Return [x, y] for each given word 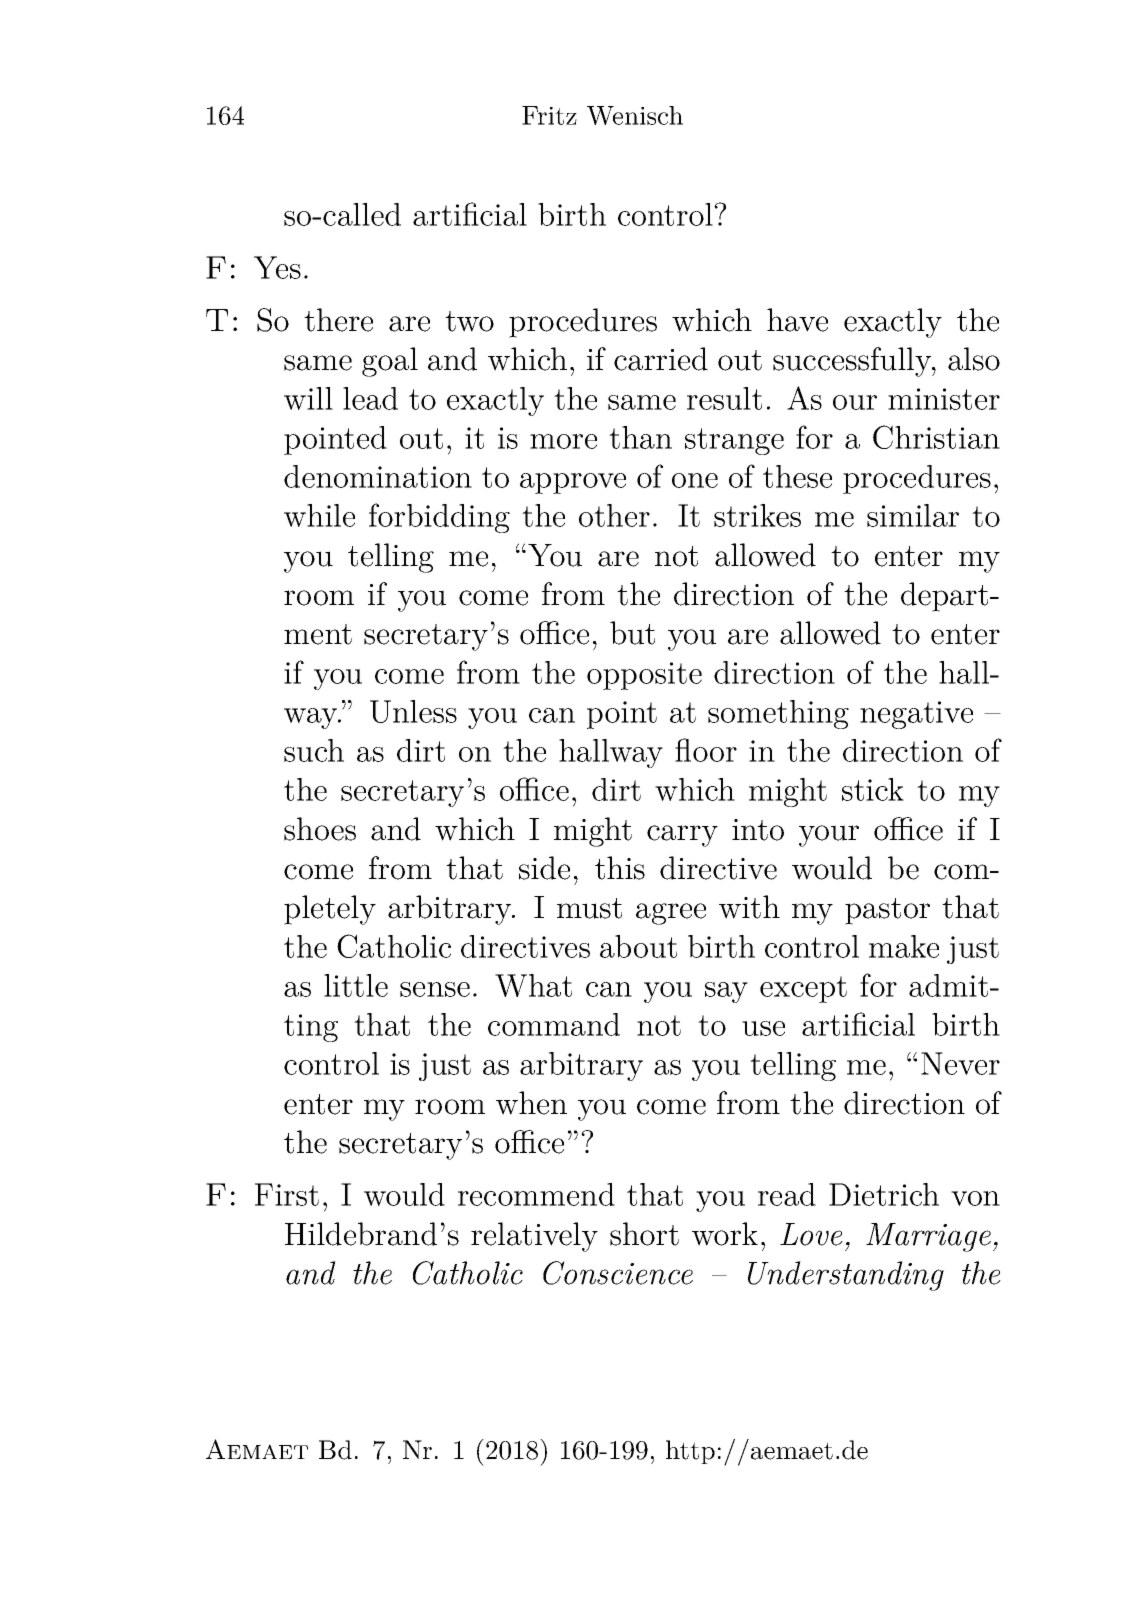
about [638, 946]
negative [916, 715]
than [640, 437]
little [356, 985]
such [314, 750]
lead [370, 398]
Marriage [928, 1237]
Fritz [549, 115]
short [644, 1234]
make [904, 946]
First [287, 1194]
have [797, 320]
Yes [277, 267]
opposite [644, 676]
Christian [936, 437]
